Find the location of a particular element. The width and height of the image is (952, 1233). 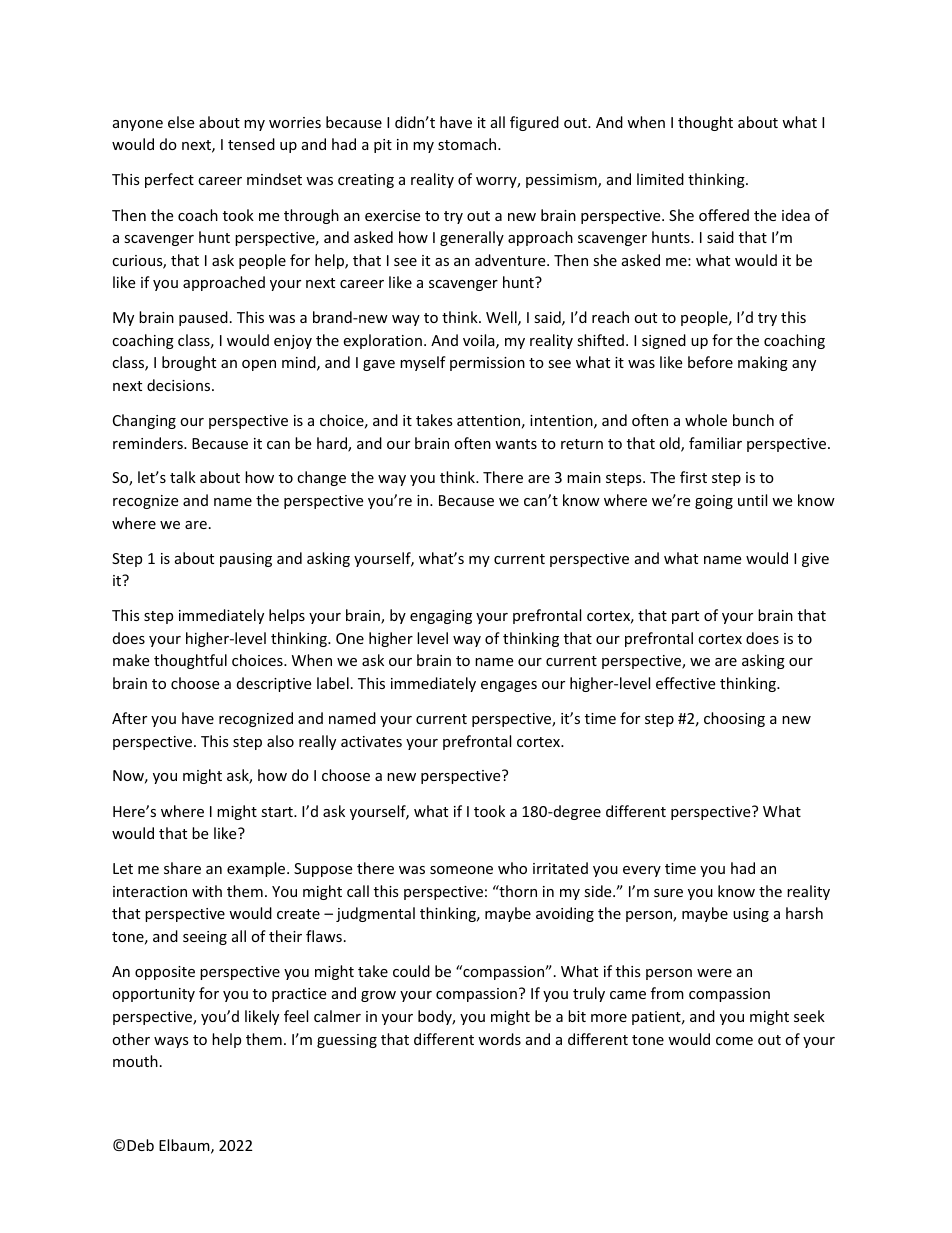

someone is located at coordinates (461, 870).
